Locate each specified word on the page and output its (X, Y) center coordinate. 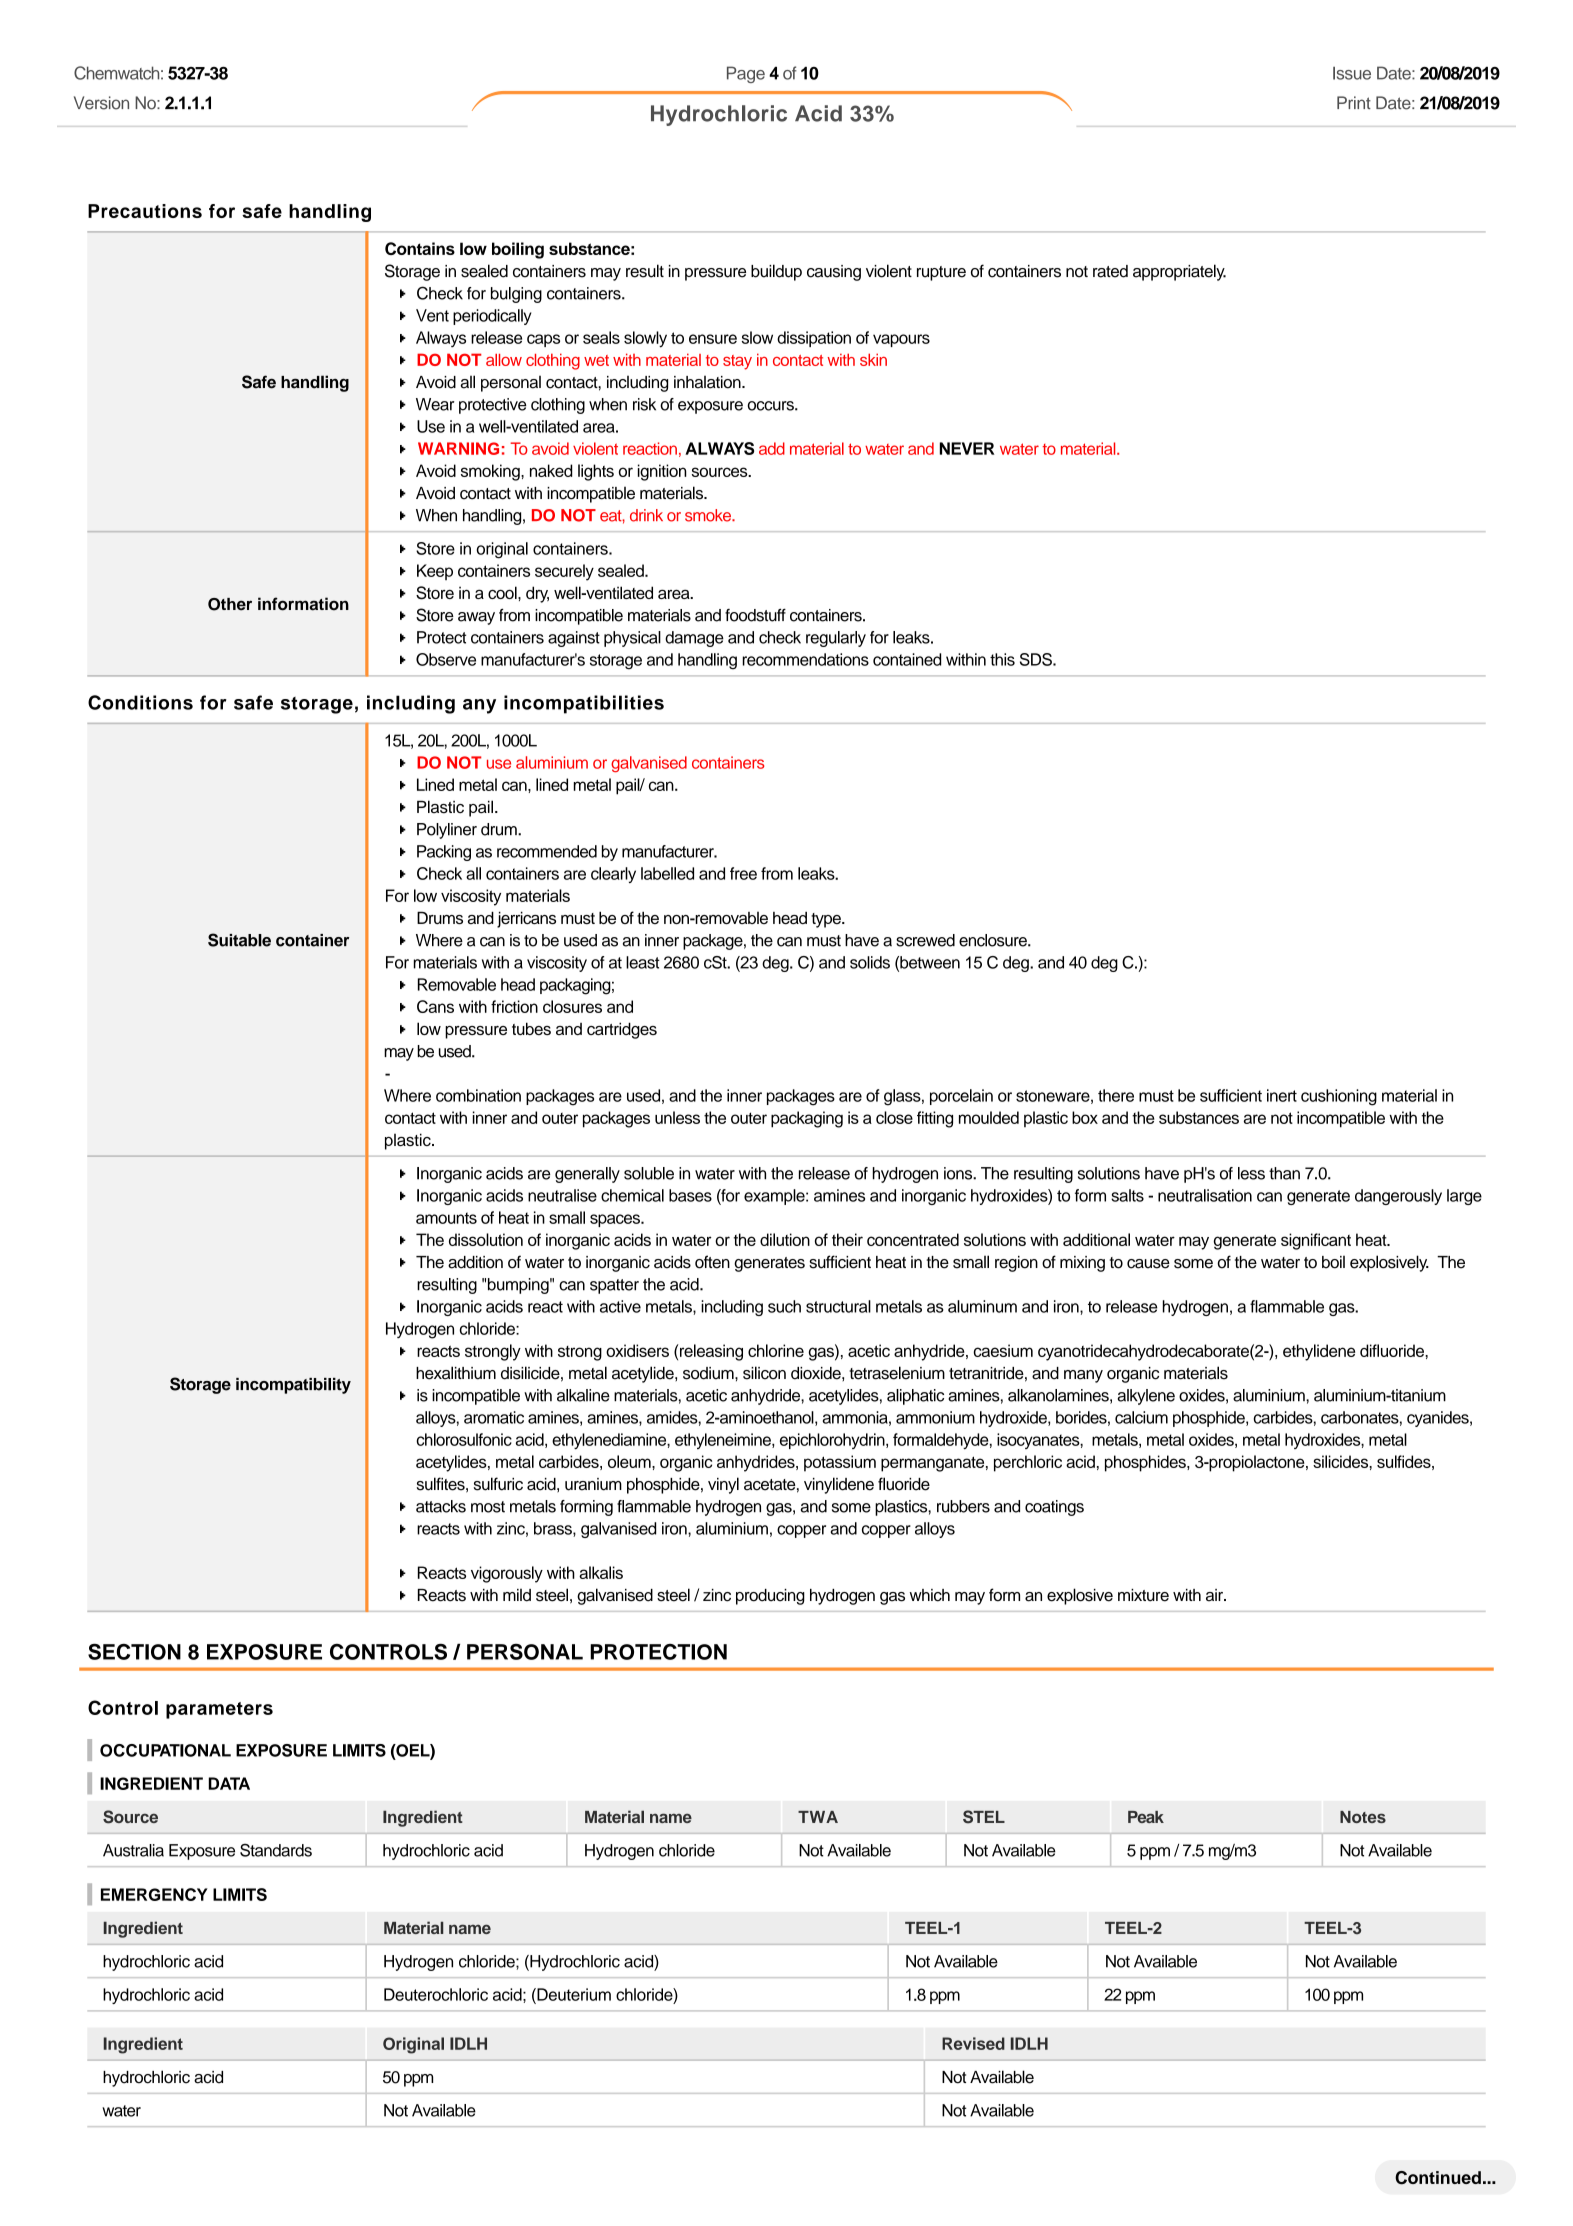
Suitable (239, 940)
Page (746, 74)
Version (101, 103)
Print (1354, 102)
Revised (973, 2043)
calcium (1141, 1417)
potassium (840, 1463)
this (1002, 659)
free (743, 873)
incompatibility (293, 1386)
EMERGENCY (154, 1894)
